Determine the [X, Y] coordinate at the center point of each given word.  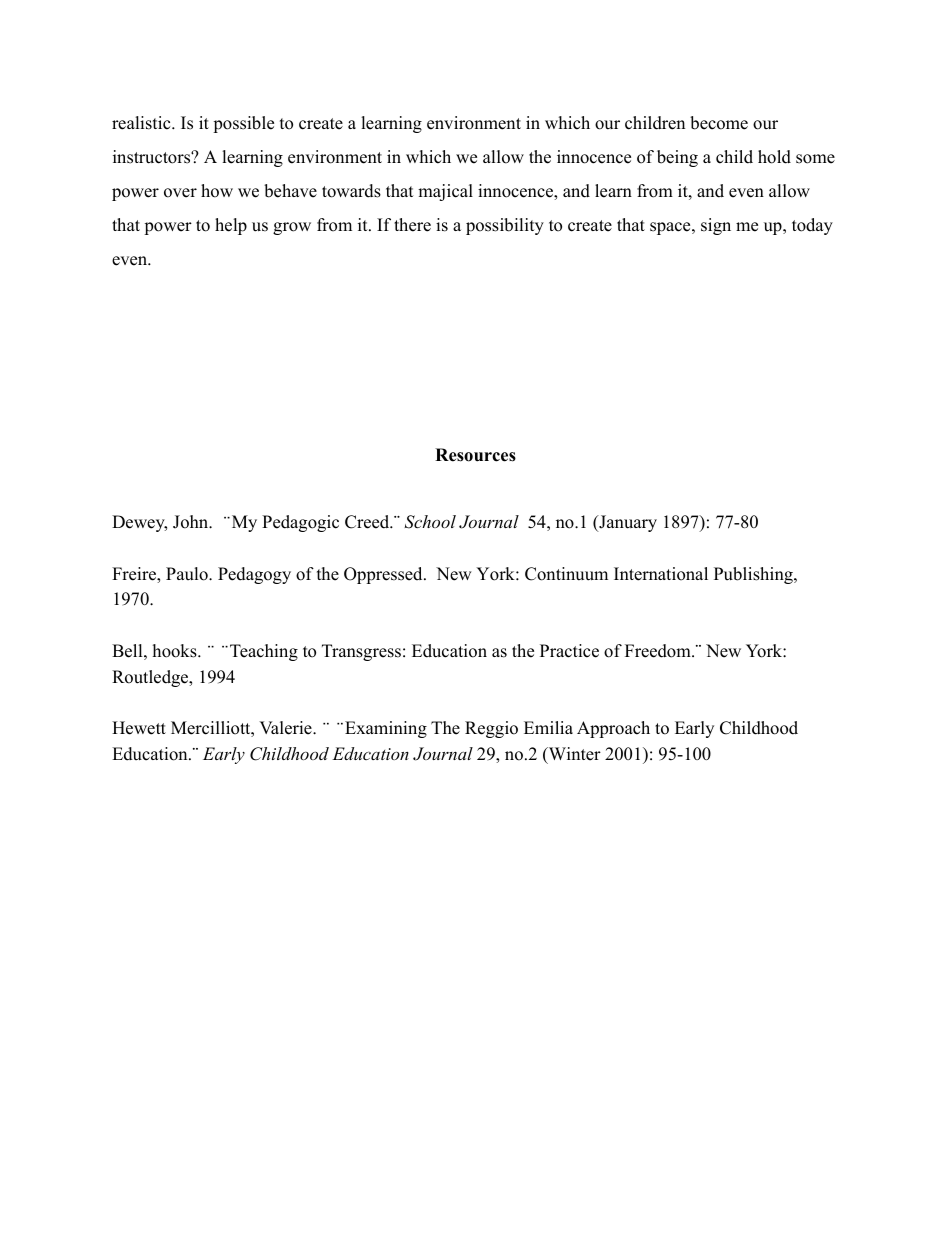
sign [716, 226]
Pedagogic [300, 523]
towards [351, 191]
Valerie [286, 728]
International [661, 574]
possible [243, 124]
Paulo [188, 574]
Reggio [491, 729]
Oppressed [384, 575]
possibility [505, 226]
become [719, 123]
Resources [475, 455]
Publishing [754, 575]
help [231, 226]
